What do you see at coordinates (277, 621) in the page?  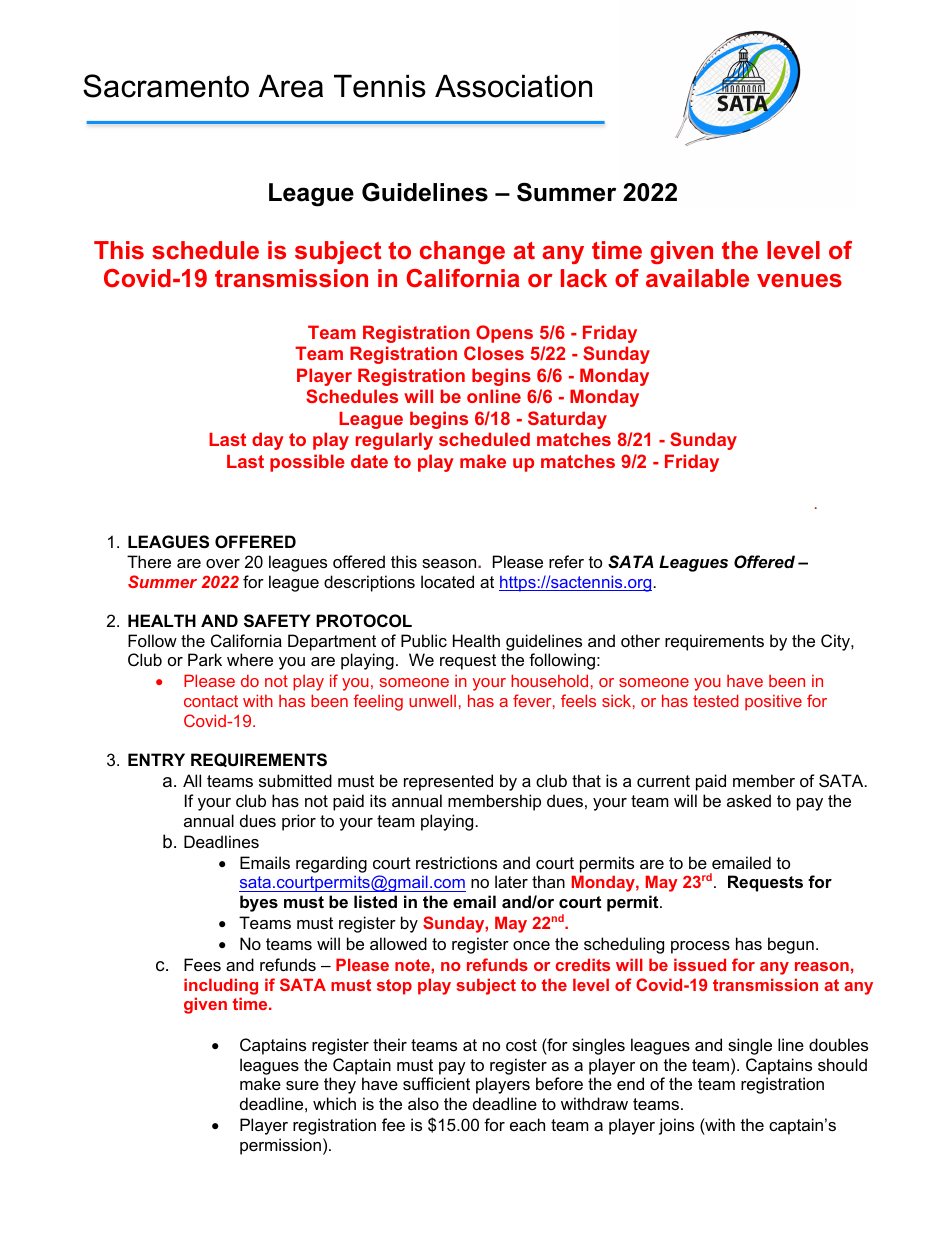 I see `SAFETY` at bounding box center [277, 621].
